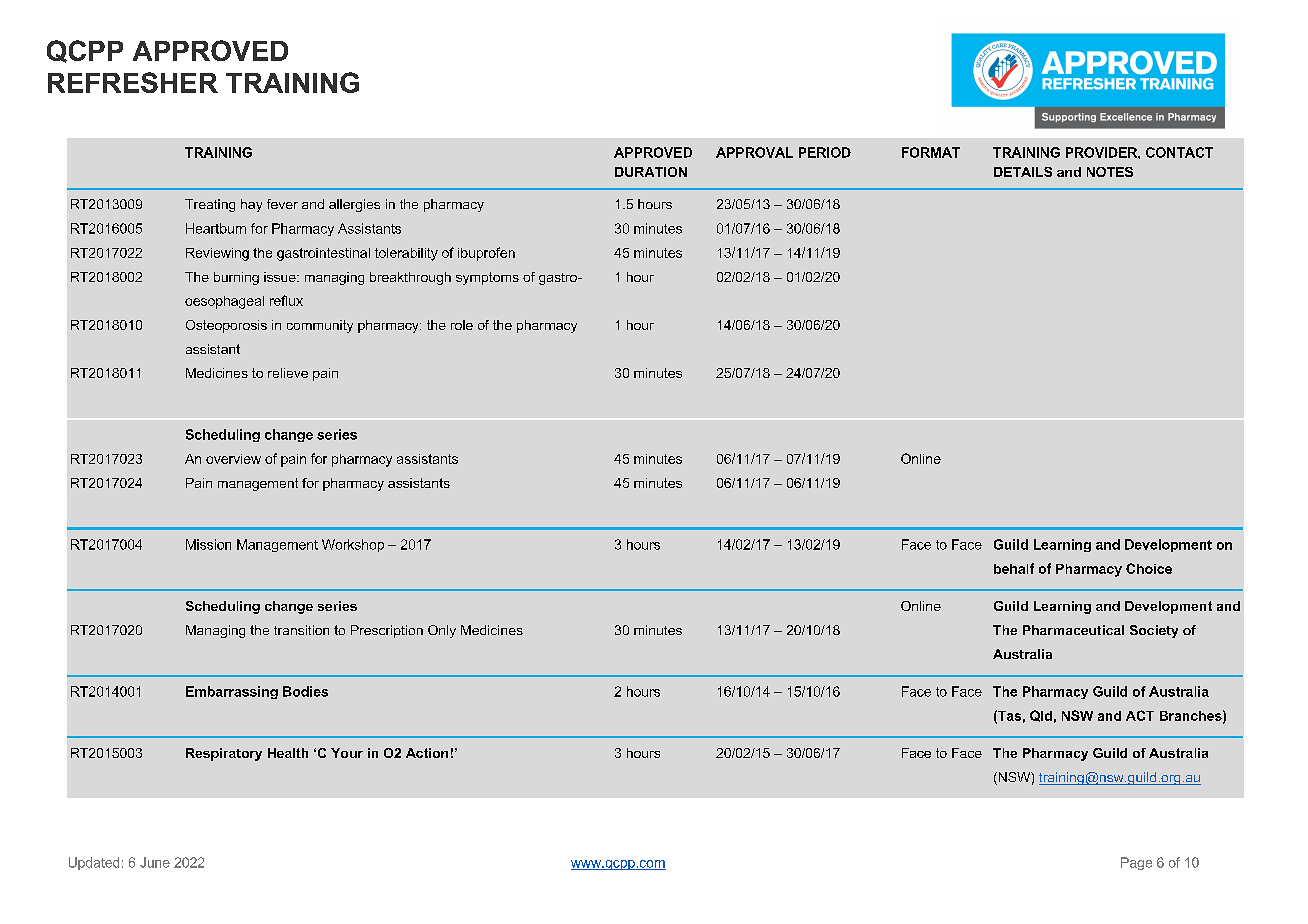 Image resolution: width=1308 pixels, height=924 pixels. I want to click on ibuprofen, so click(486, 254).
